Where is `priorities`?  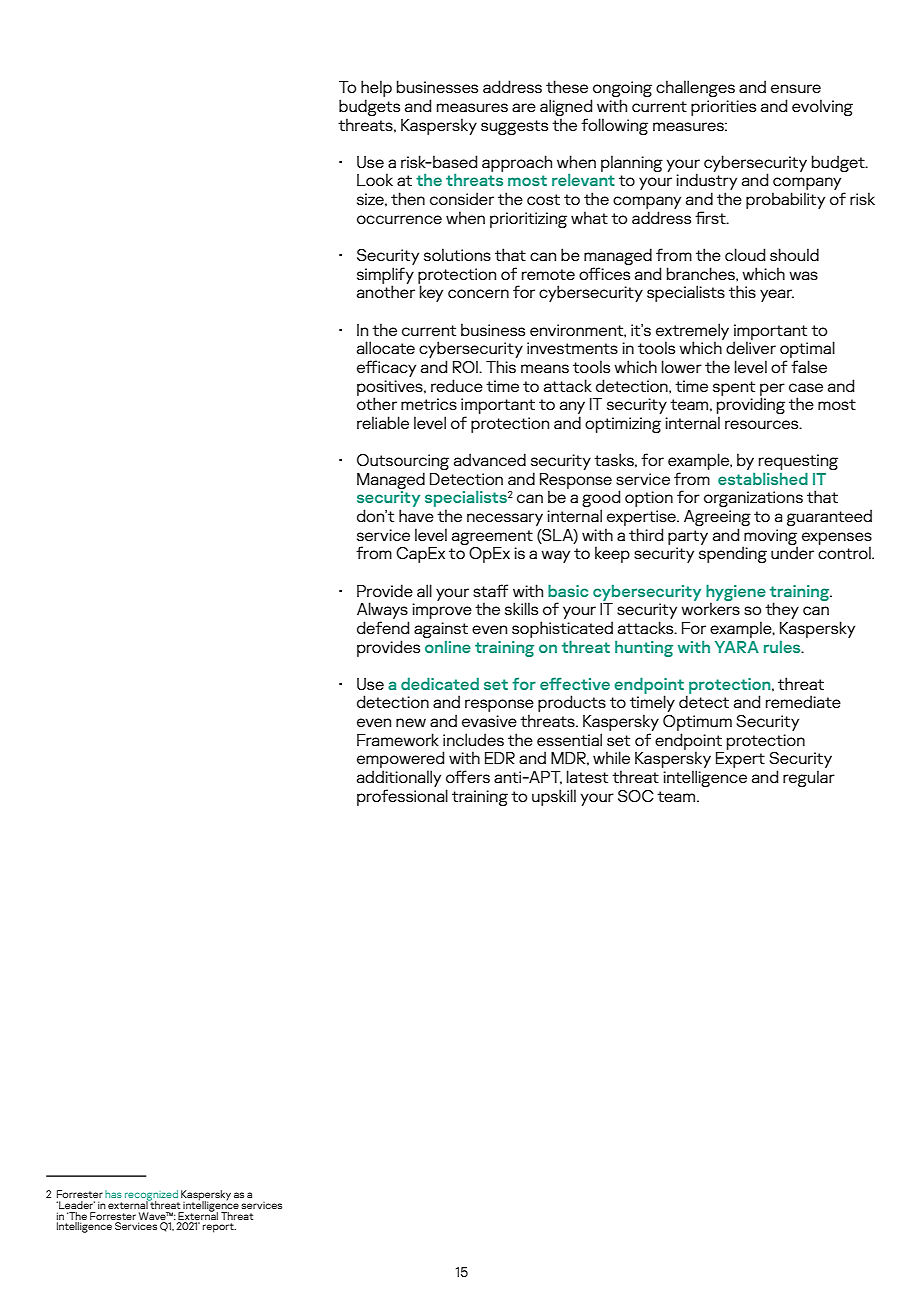 priorities is located at coordinates (723, 108).
